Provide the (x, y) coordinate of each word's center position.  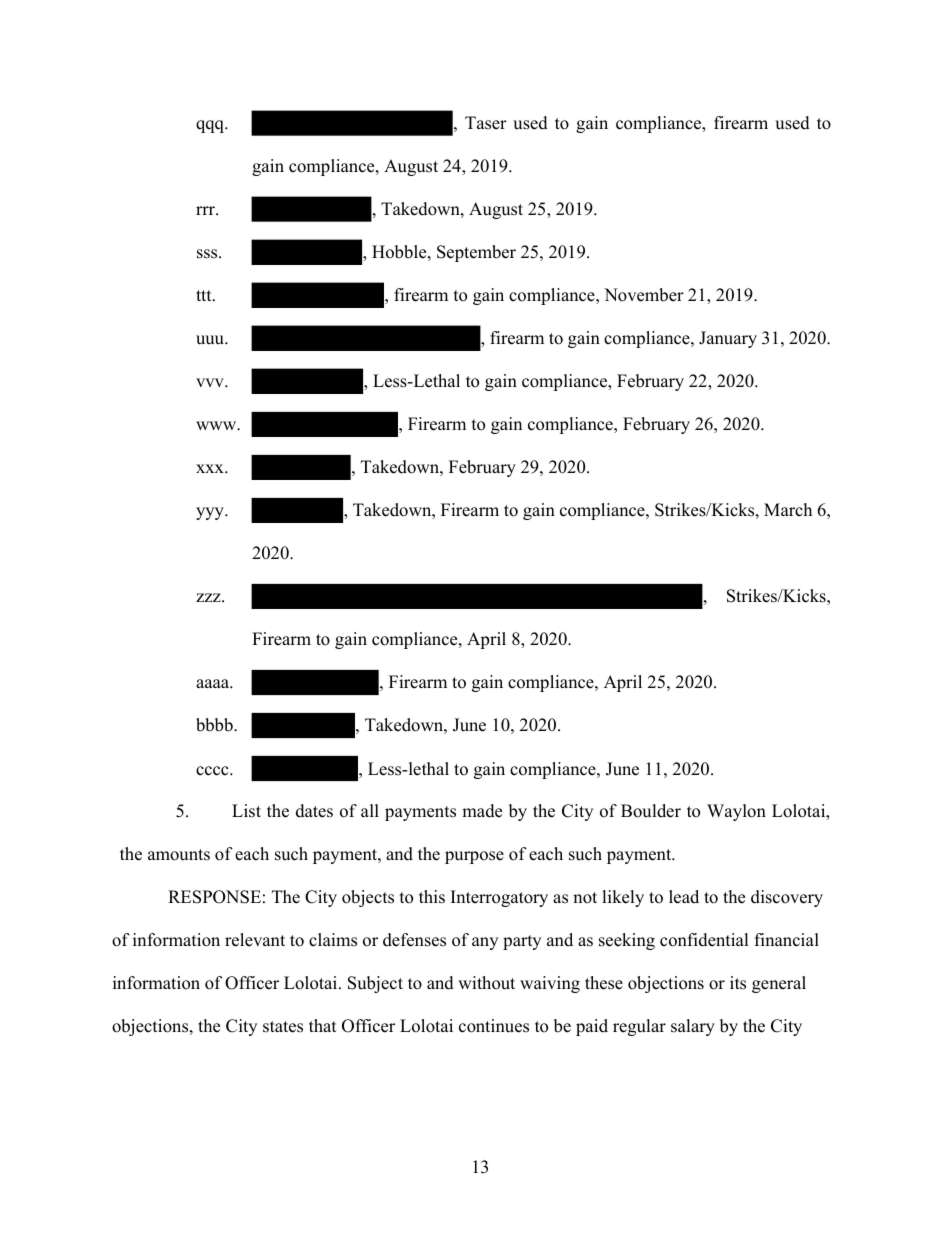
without (486, 983)
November (644, 295)
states (283, 1027)
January (728, 339)
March (788, 510)
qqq (211, 126)
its (738, 983)
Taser (486, 123)
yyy (211, 513)
